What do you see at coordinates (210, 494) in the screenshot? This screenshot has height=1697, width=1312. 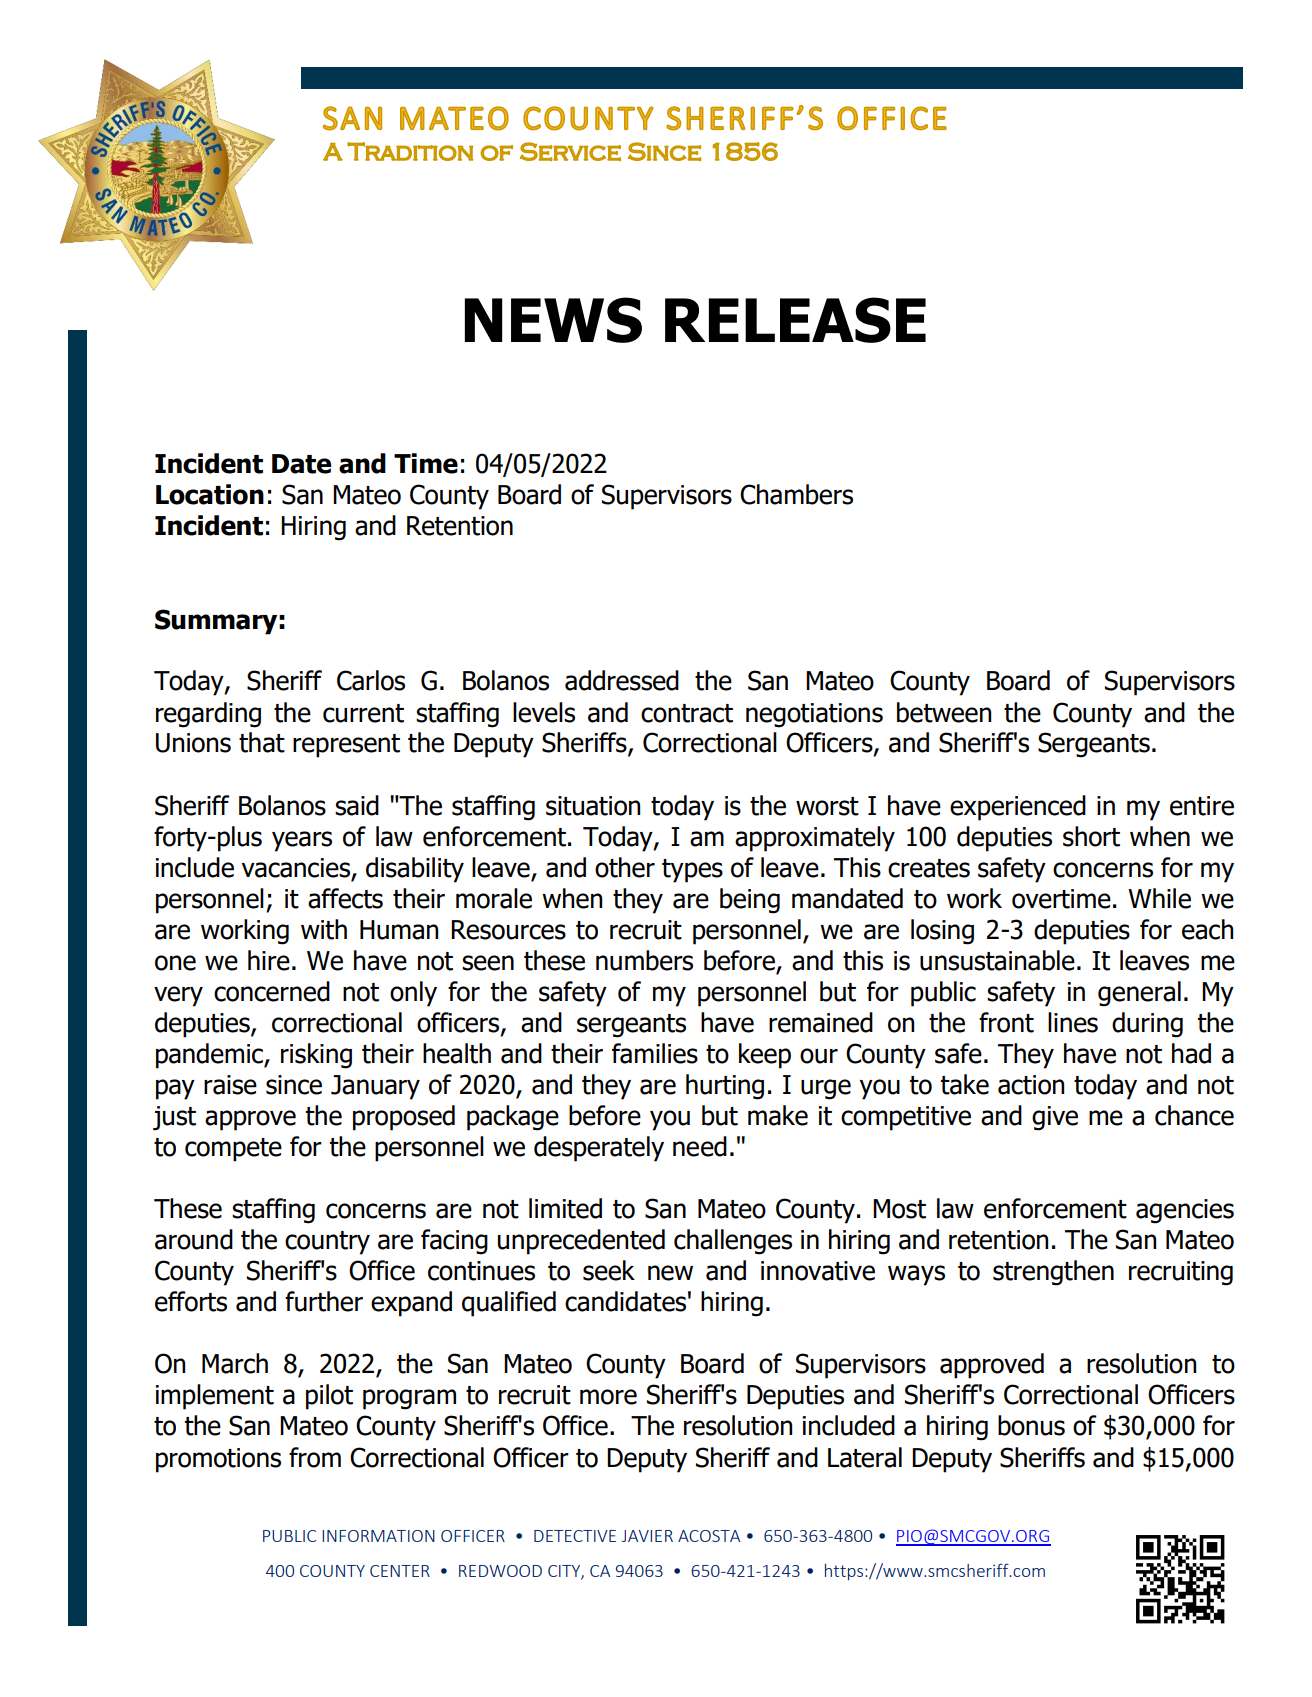 I see `Location` at bounding box center [210, 494].
